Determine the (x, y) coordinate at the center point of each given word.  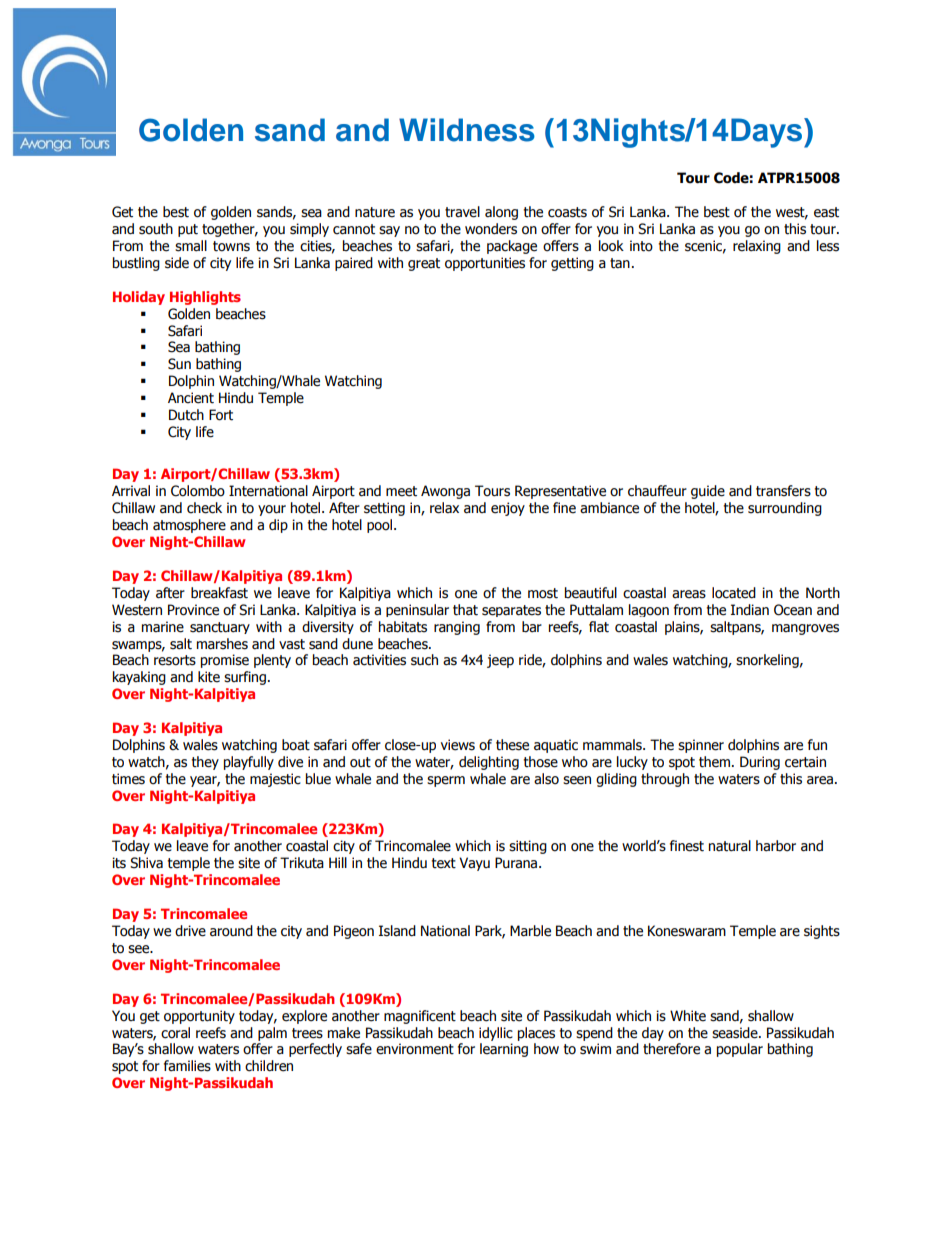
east (826, 212)
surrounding (785, 509)
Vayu (474, 864)
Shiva (146, 863)
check (204, 508)
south (156, 229)
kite (209, 677)
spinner (701, 746)
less (828, 246)
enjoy (508, 509)
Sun (179, 364)
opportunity (199, 1017)
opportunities (485, 264)
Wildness (467, 130)
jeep (500, 661)
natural (730, 846)
